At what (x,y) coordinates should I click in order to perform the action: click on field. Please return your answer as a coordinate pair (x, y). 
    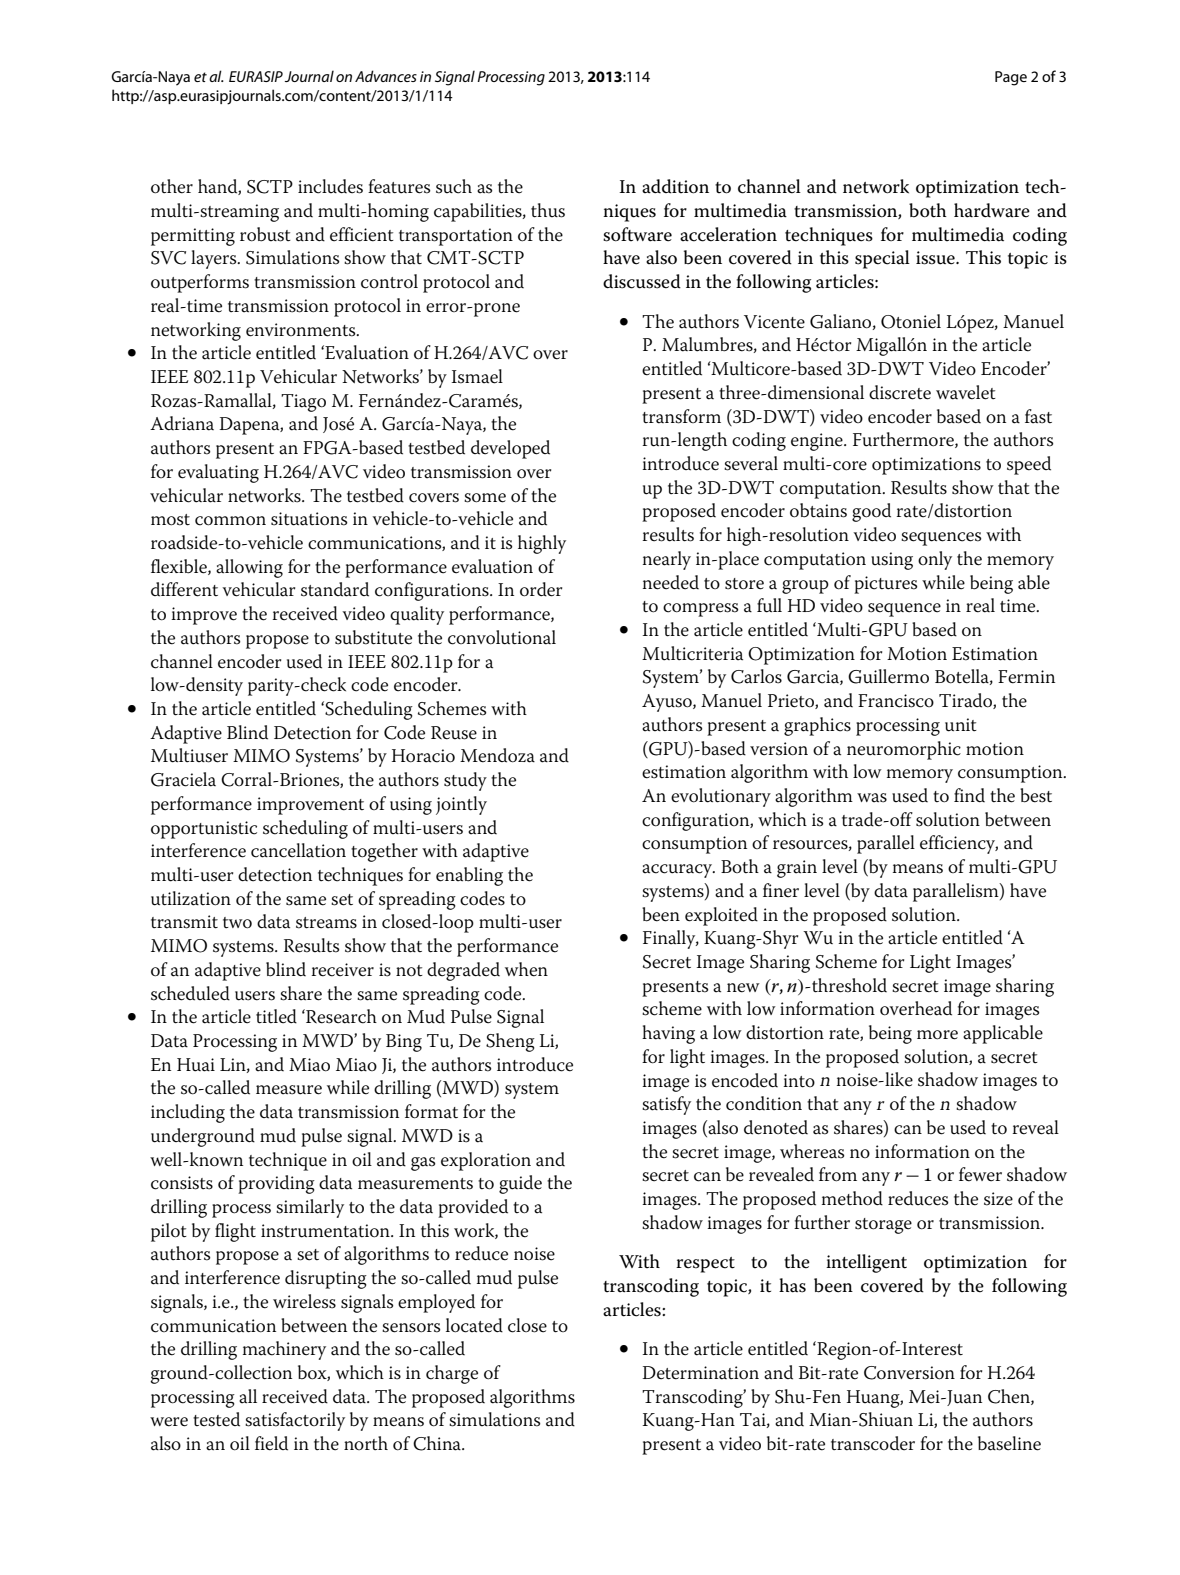
    Looking at the image, I should click on (271, 1443).
